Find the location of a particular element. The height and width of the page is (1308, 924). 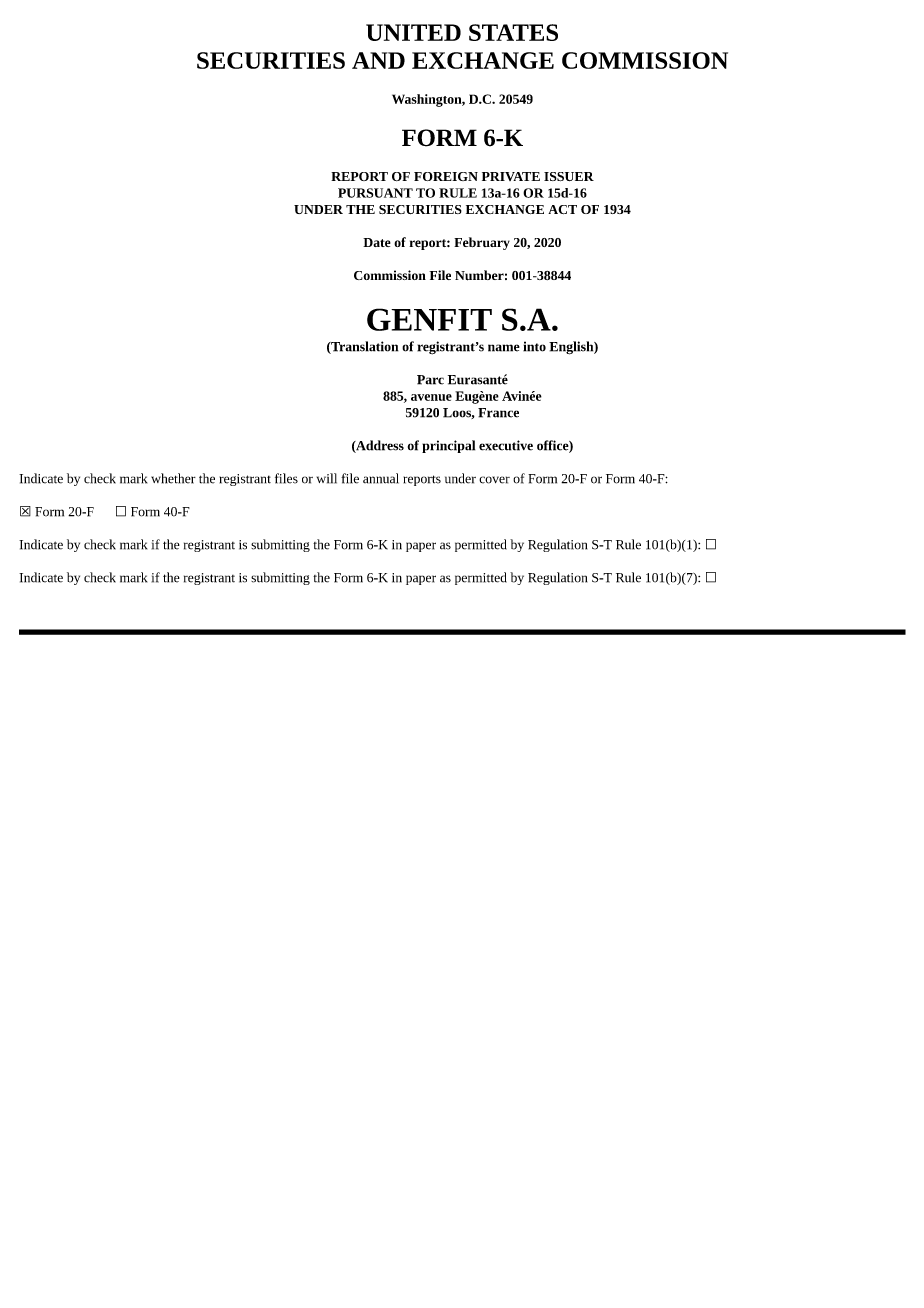

Date is located at coordinates (377, 242).
